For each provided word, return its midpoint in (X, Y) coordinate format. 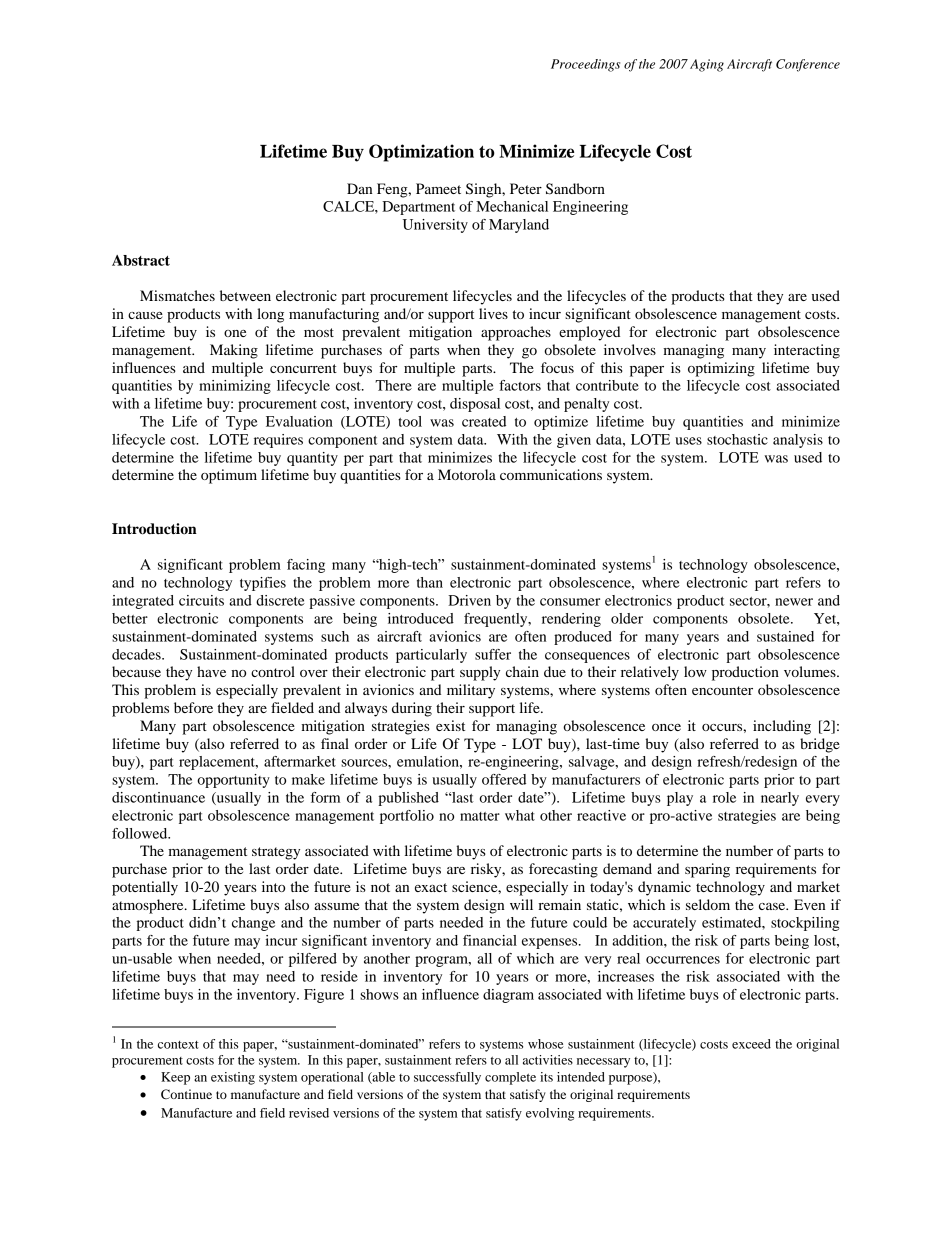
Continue (186, 1094)
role (724, 797)
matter (480, 816)
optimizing (721, 369)
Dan (359, 188)
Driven (469, 600)
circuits (201, 600)
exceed (751, 1044)
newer (794, 602)
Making (234, 351)
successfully (447, 1078)
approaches (516, 333)
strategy (276, 853)
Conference (808, 65)
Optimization (421, 153)
